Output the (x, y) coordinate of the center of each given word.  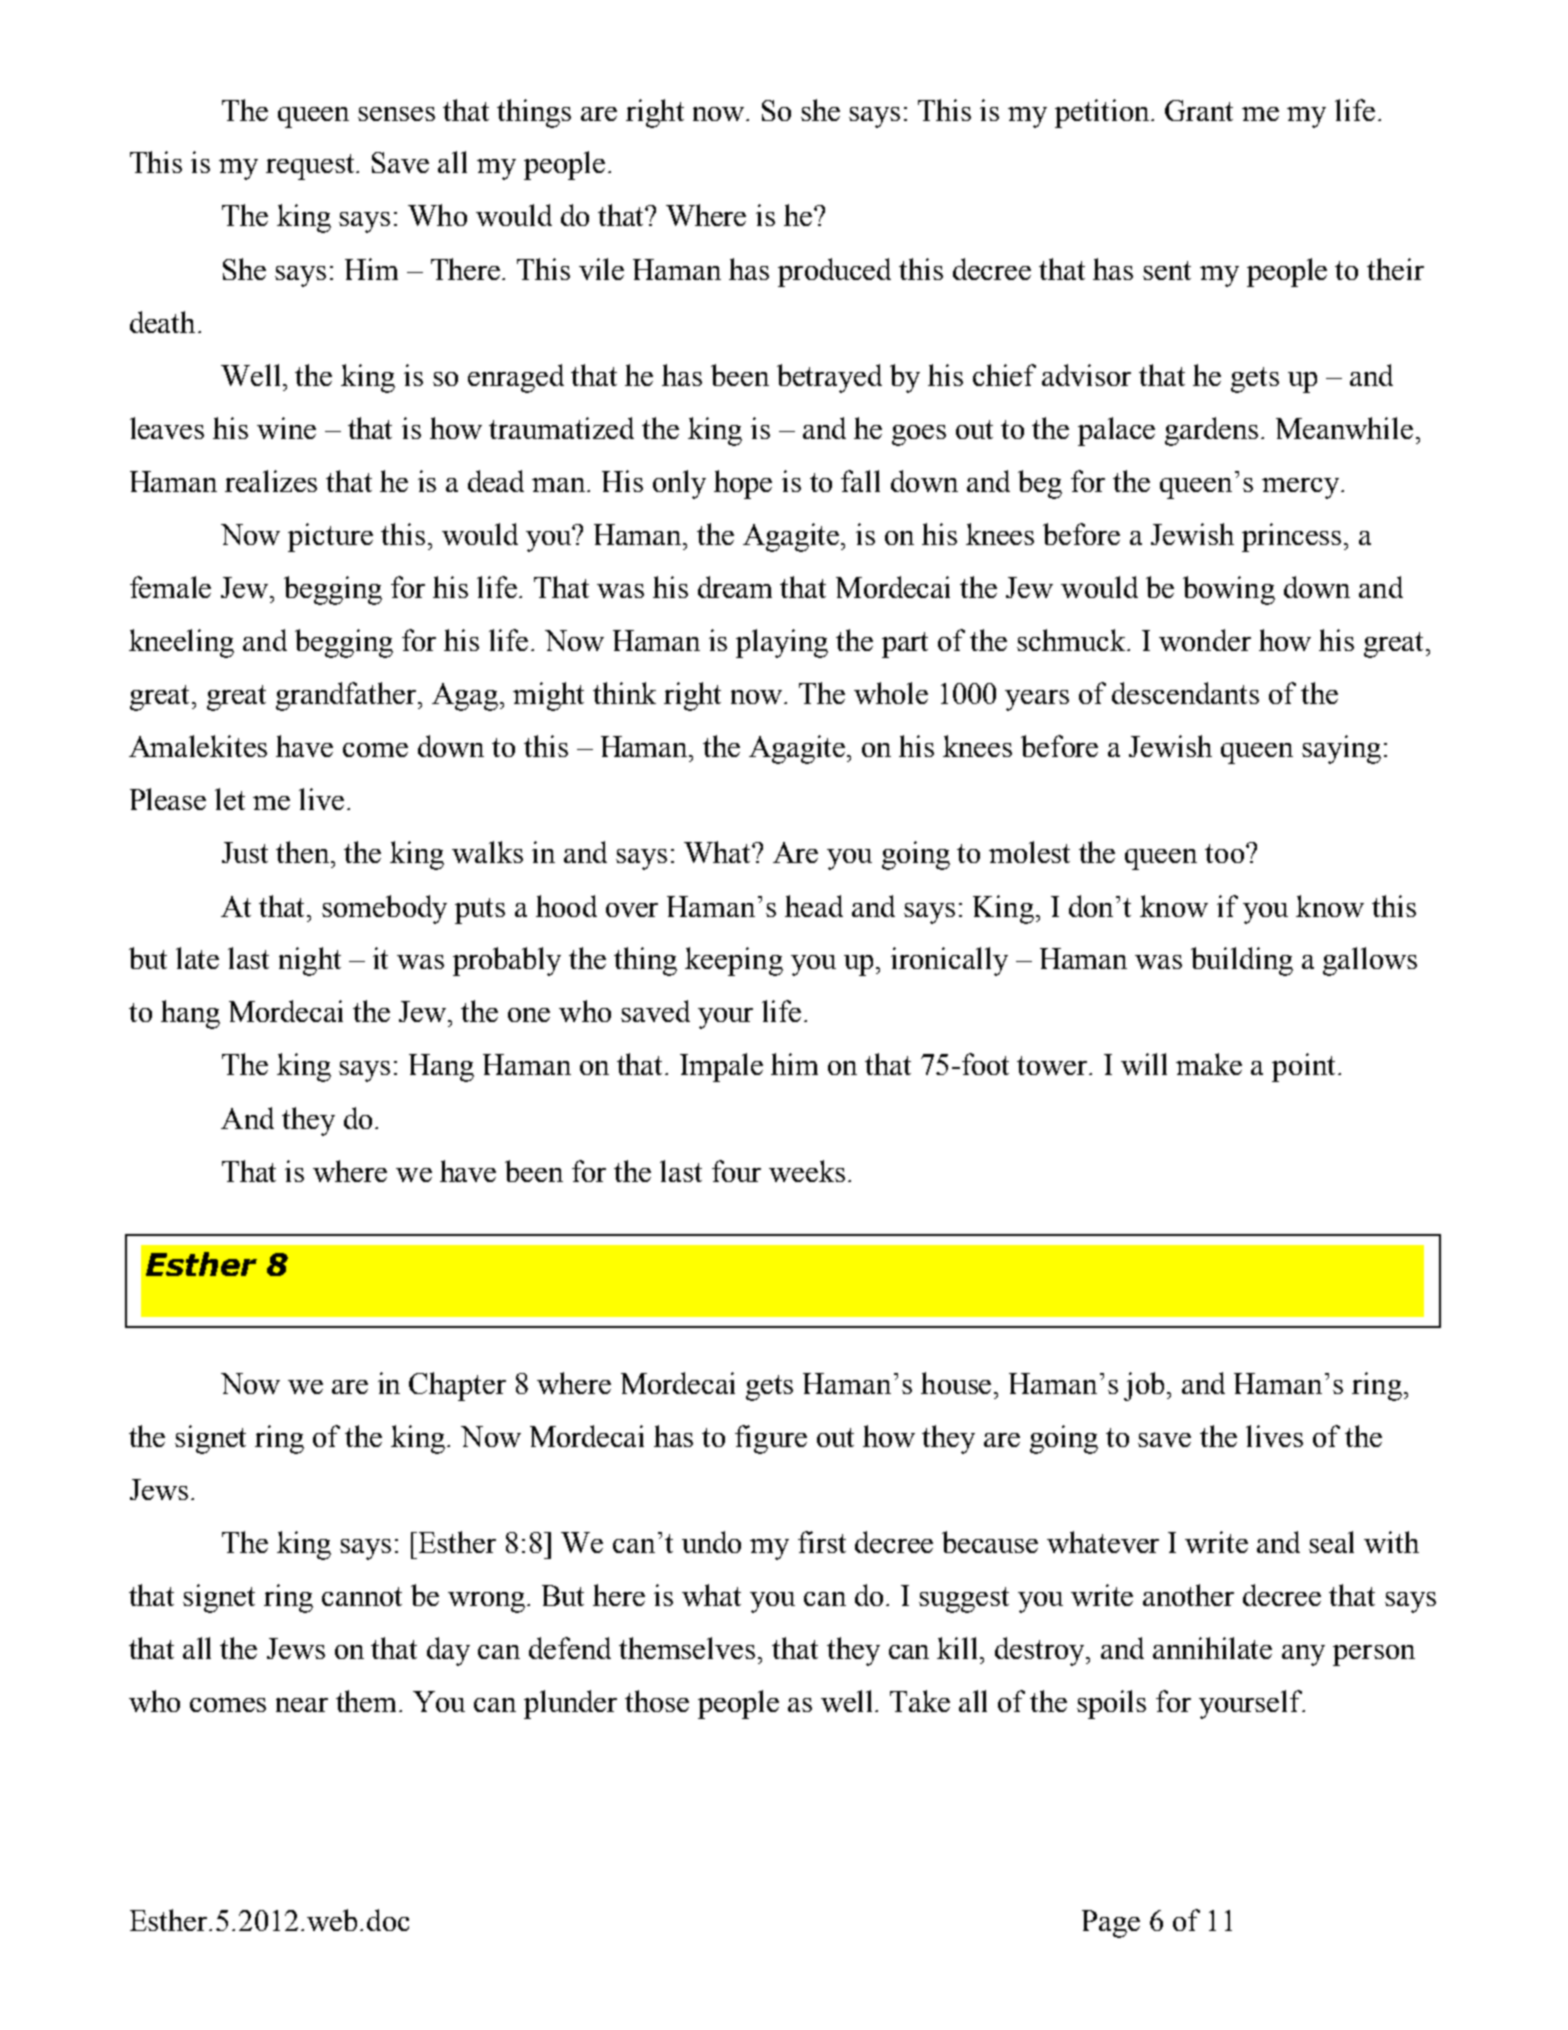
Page (1111, 1924)
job (1146, 1386)
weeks (807, 1171)
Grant (1199, 110)
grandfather (347, 696)
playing (782, 643)
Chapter (457, 1386)
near (302, 1705)
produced (834, 272)
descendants (1185, 693)
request (312, 167)
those (657, 1701)
